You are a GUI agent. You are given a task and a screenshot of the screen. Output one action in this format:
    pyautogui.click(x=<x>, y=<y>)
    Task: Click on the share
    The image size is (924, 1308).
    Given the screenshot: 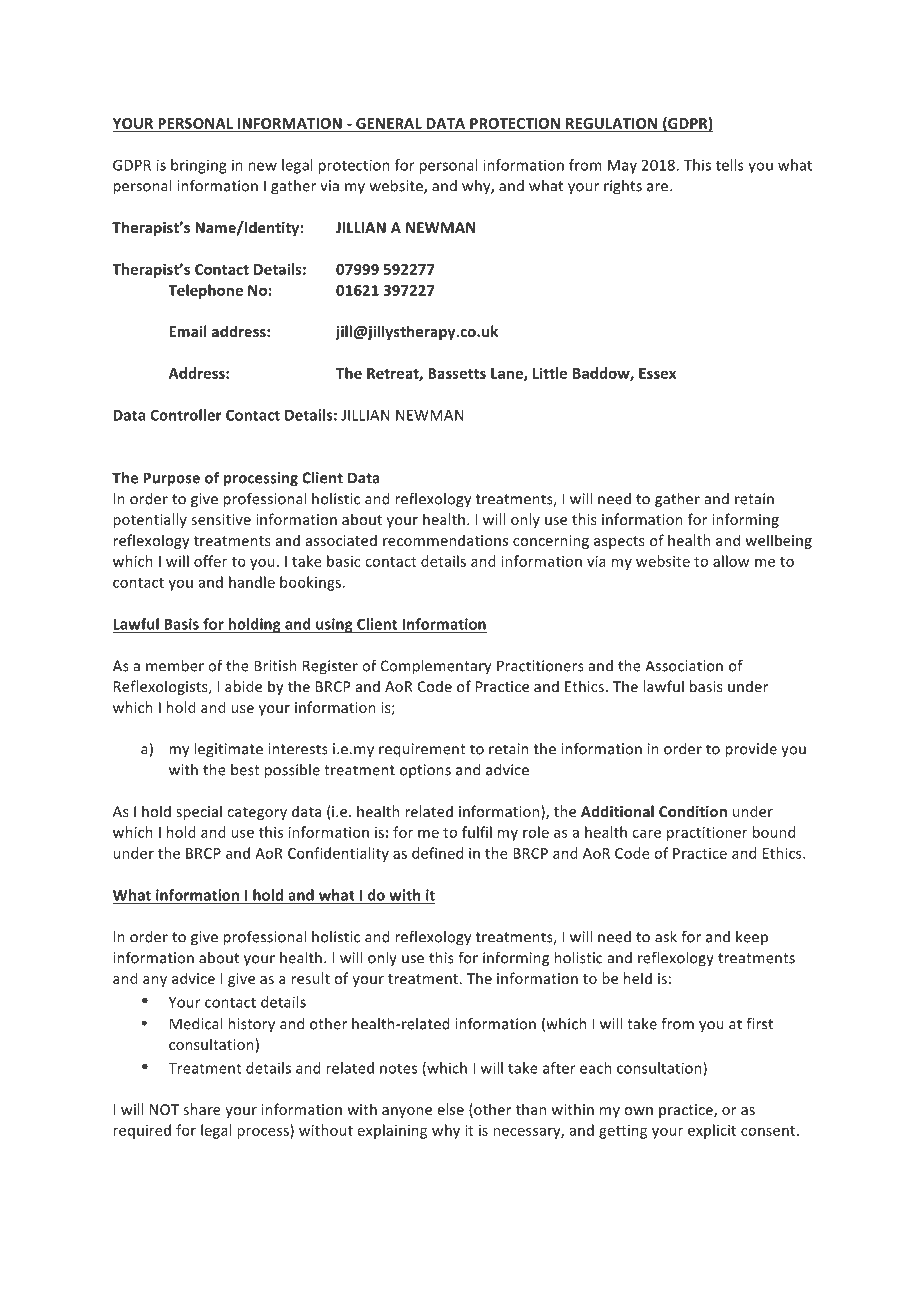 What is the action you would take?
    pyautogui.click(x=202, y=1109)
